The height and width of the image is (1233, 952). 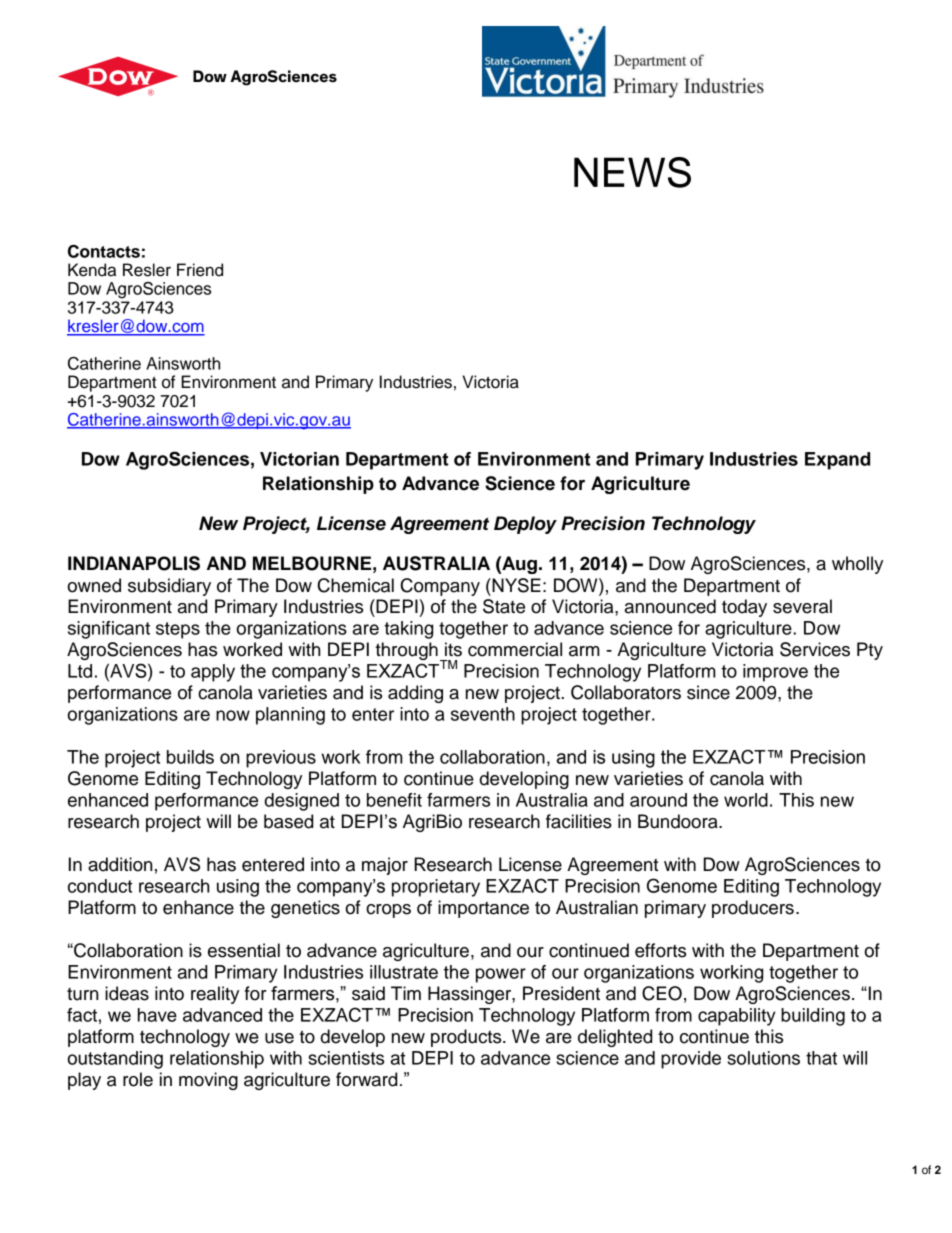 I want to click on builds, so click(x=190, y=757).
